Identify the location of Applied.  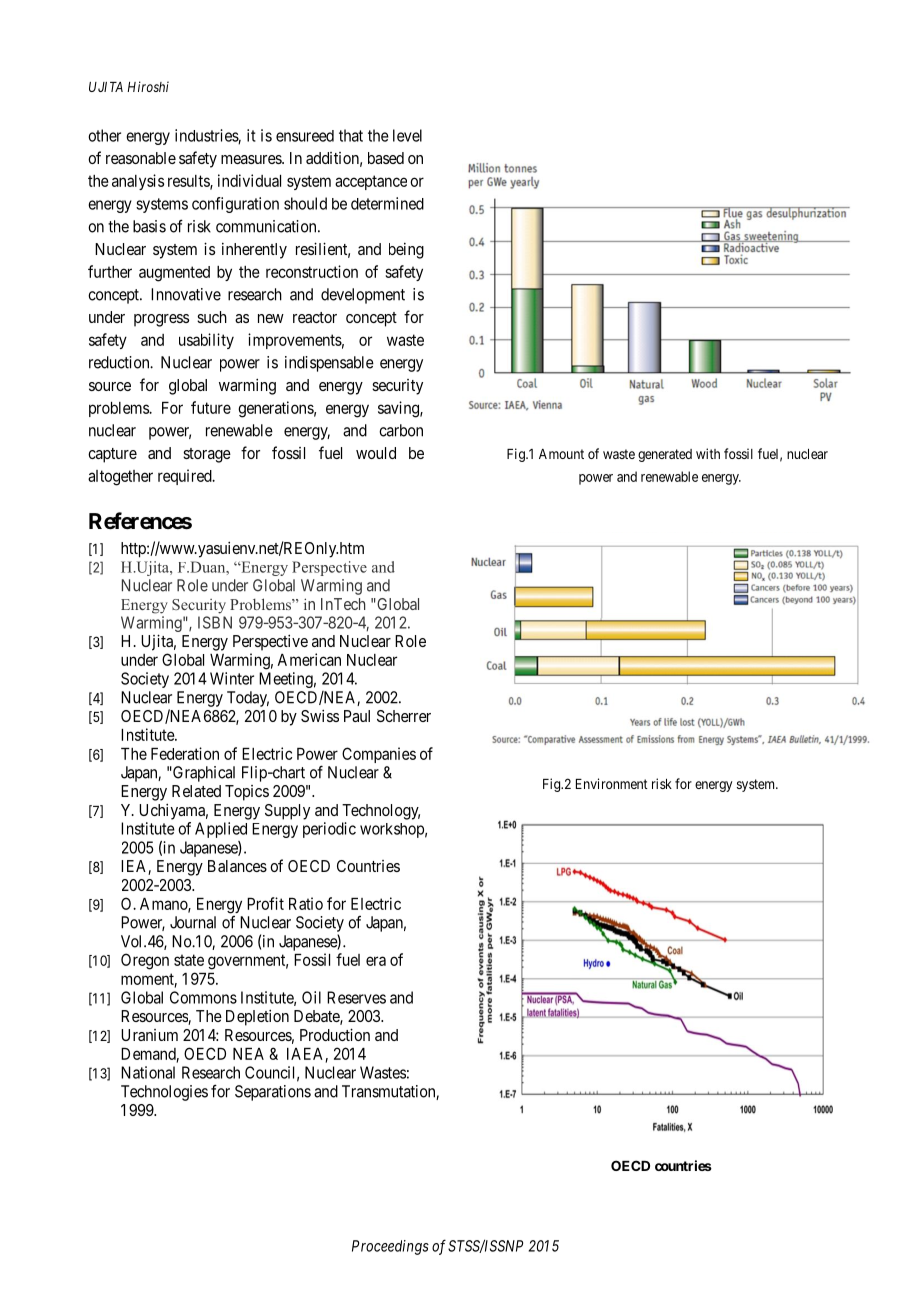
(221, 830).
